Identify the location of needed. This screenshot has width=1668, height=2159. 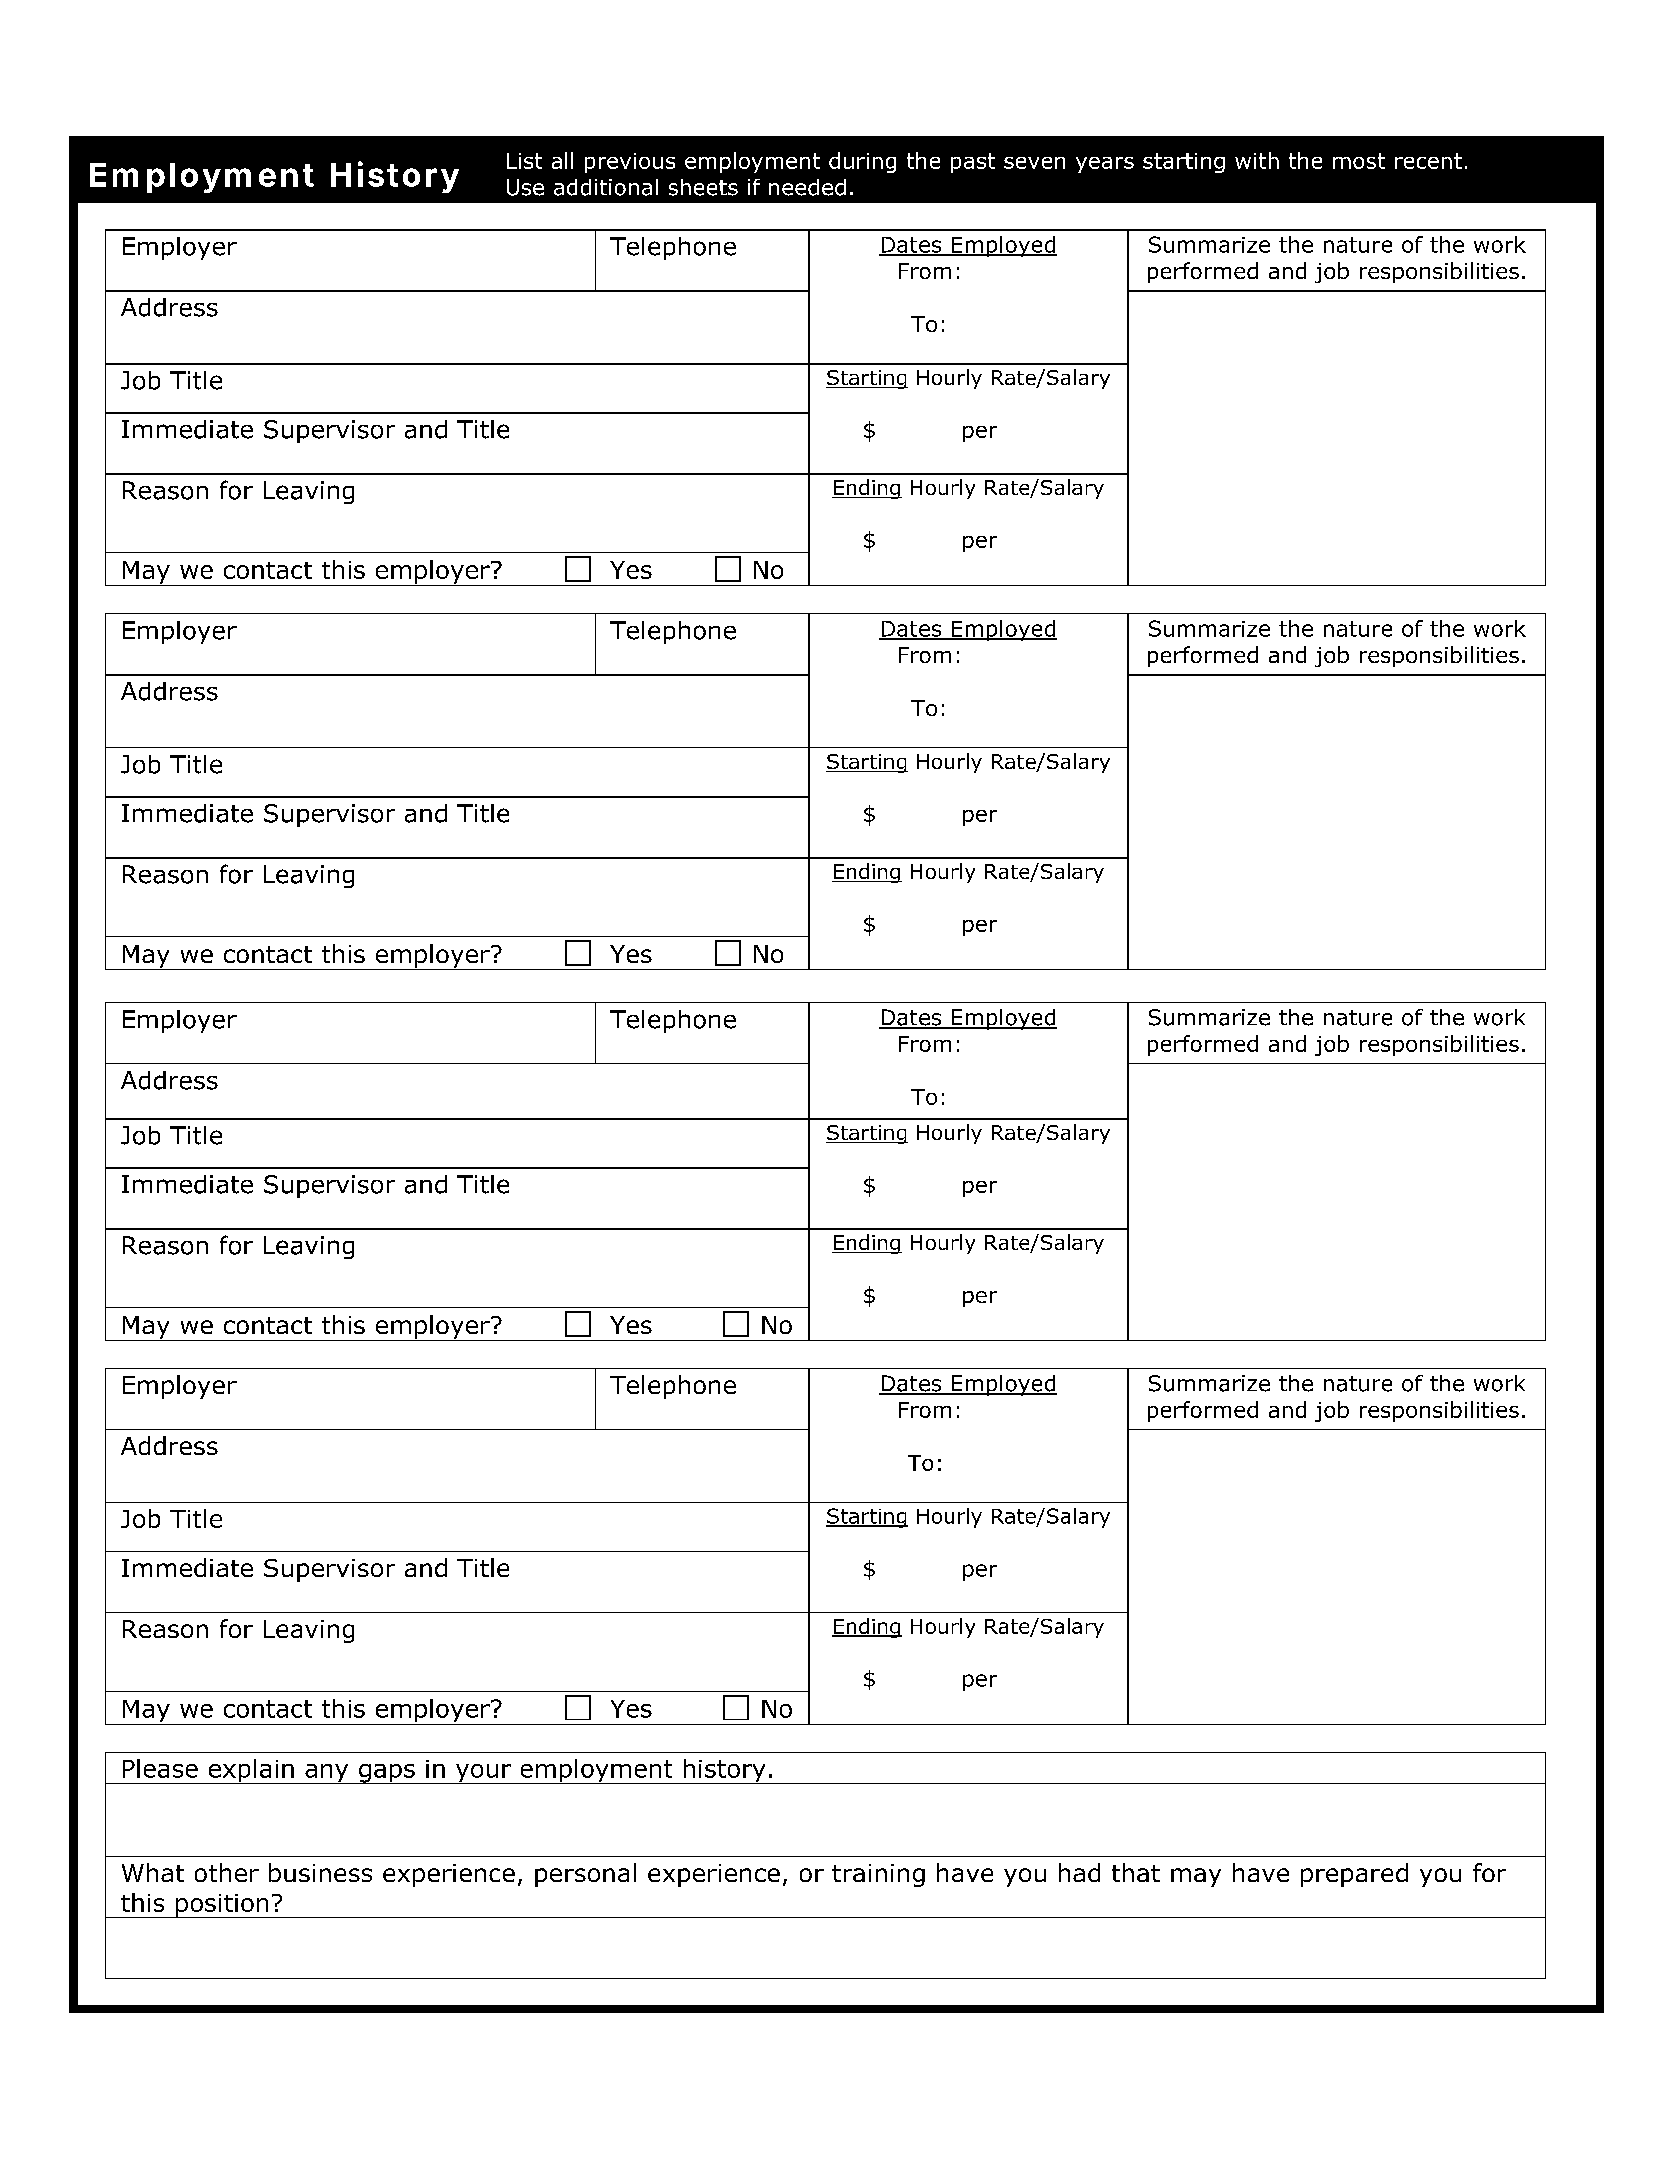
(807, 187).
